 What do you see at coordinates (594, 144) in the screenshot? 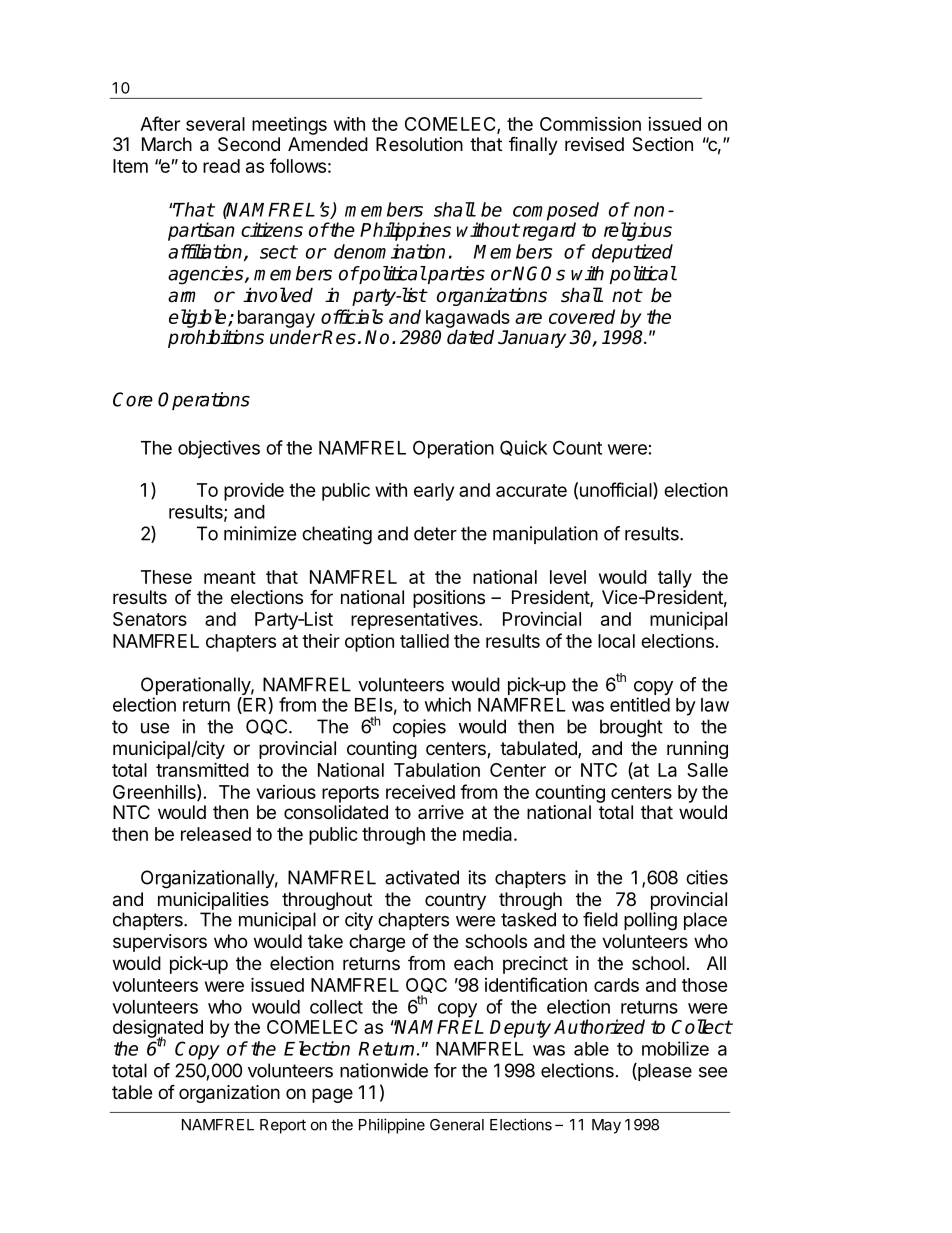
I see `revised` at bounding box center [594, 144].
